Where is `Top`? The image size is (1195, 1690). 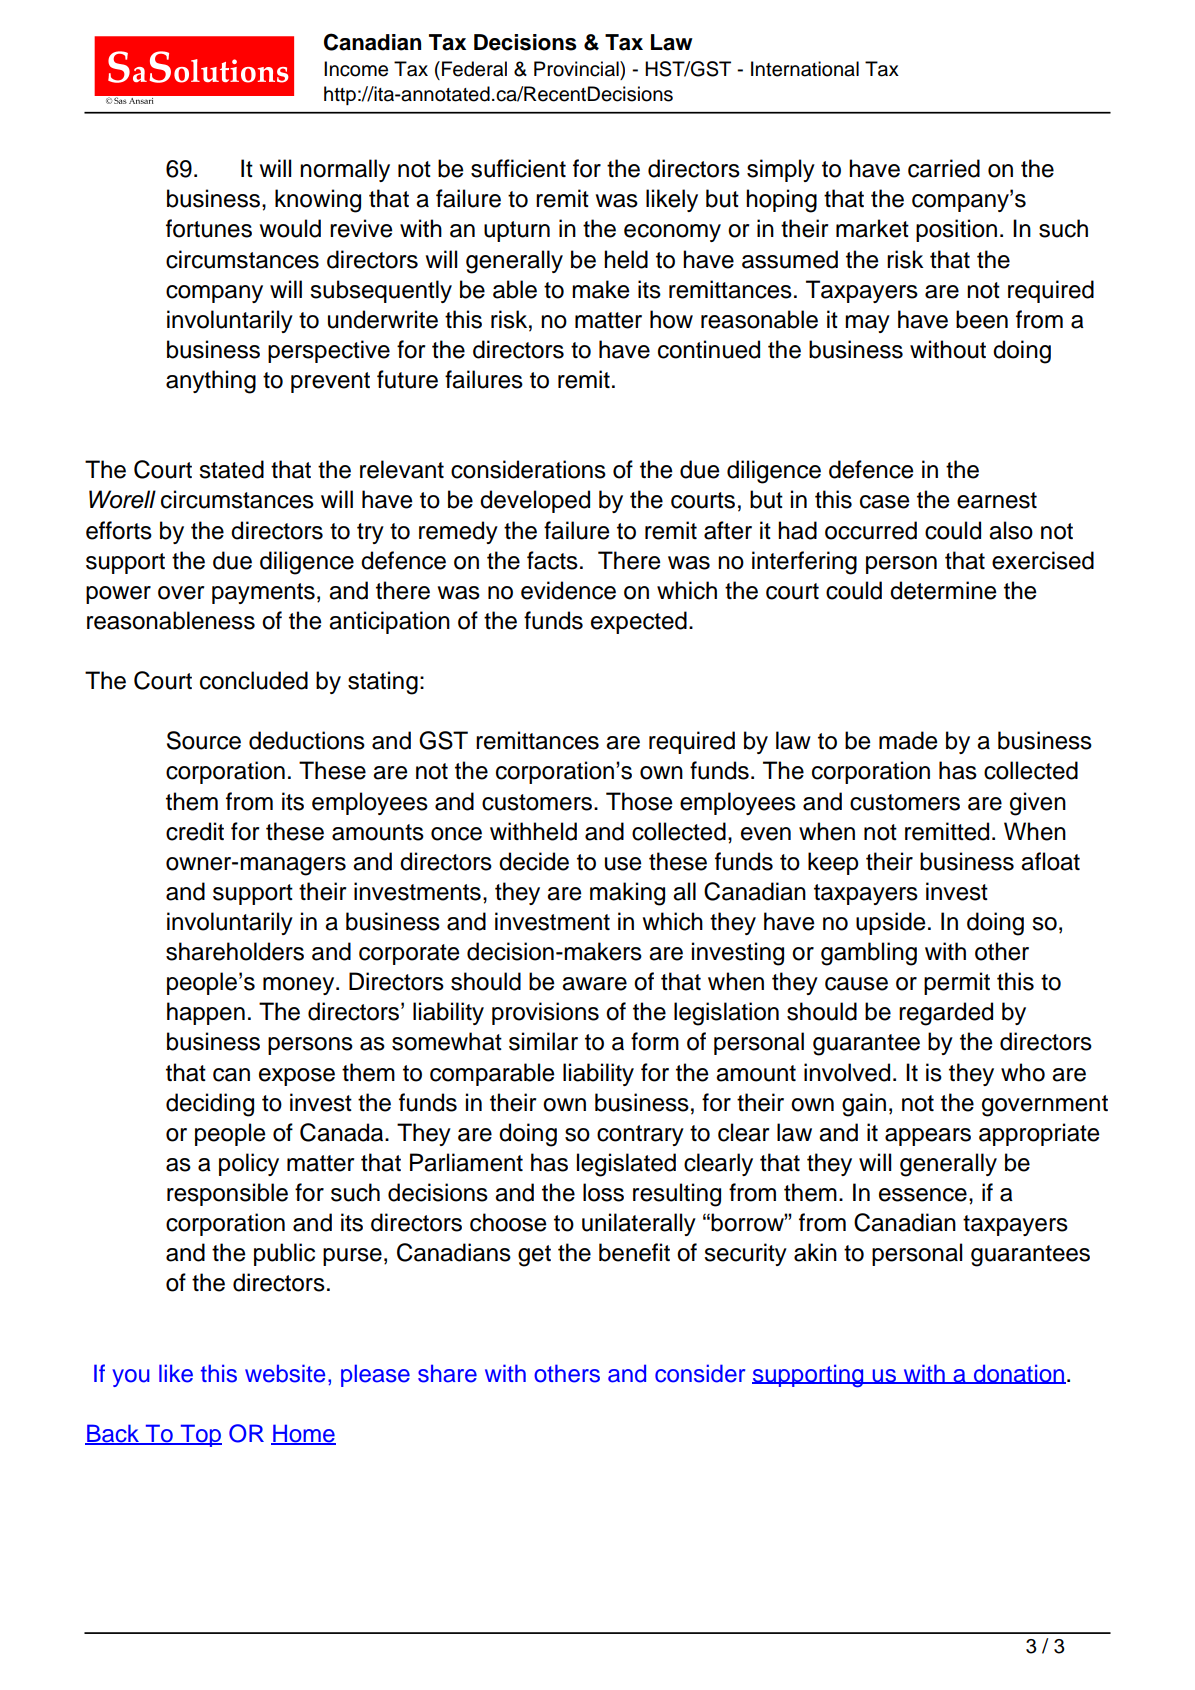 Top is located at coordinates (200, 1435).
